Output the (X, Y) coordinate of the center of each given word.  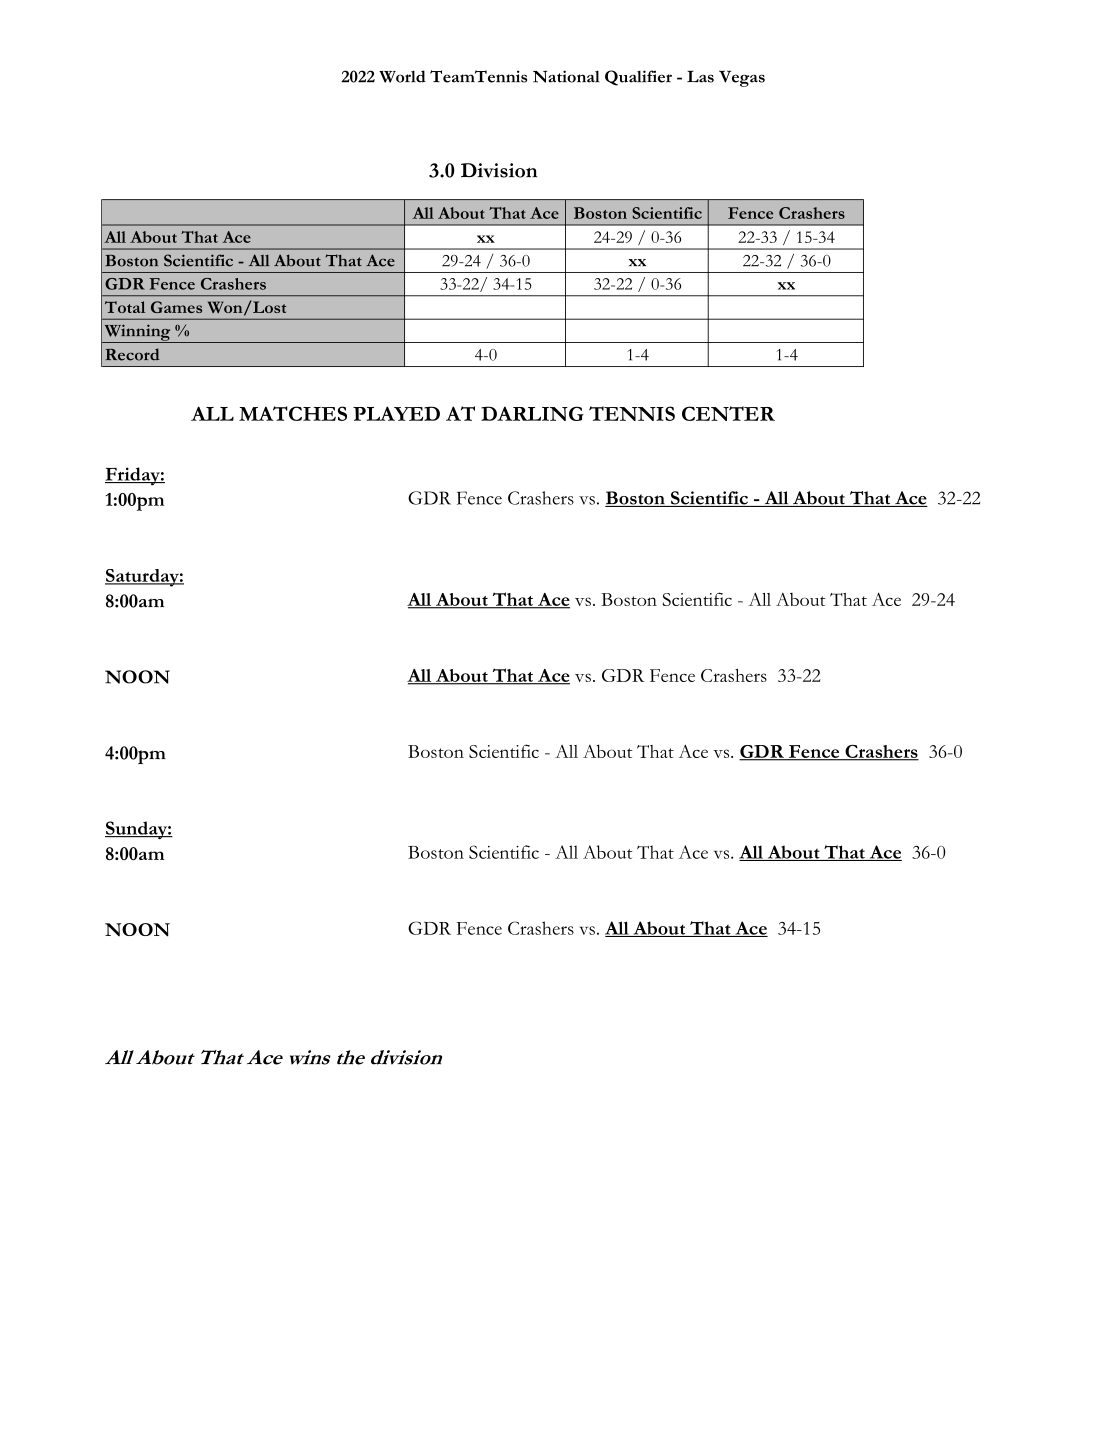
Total (125, 307)
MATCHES (293, 413)
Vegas (742, 78)
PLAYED (396, 413)
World (402, 76)
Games (176, 307)
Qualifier (638, 78)
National (566, 76)
